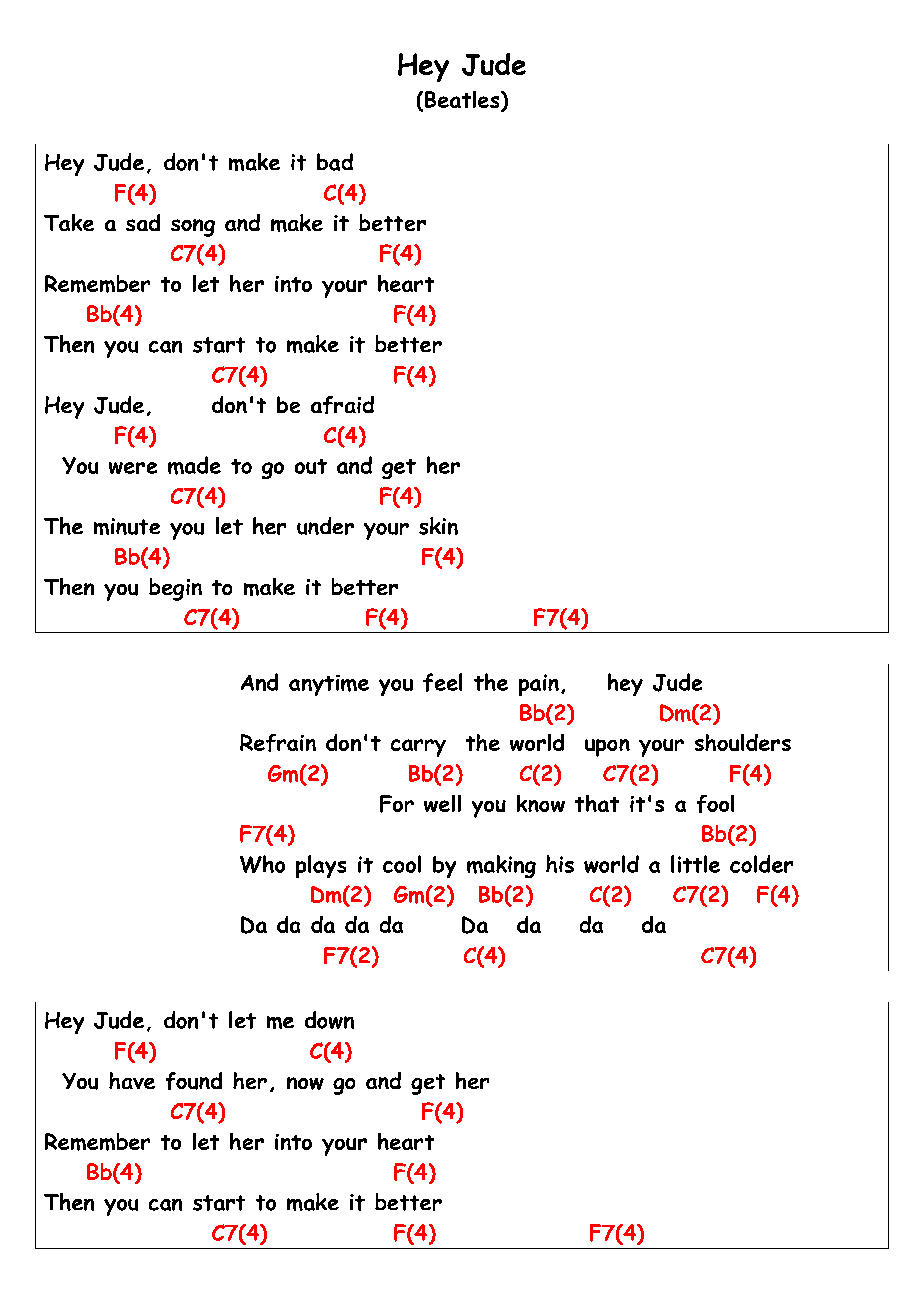 Image resolution: width=924 pixels, height=1308 pixels. I want to click on begin, so click(175, 589).
